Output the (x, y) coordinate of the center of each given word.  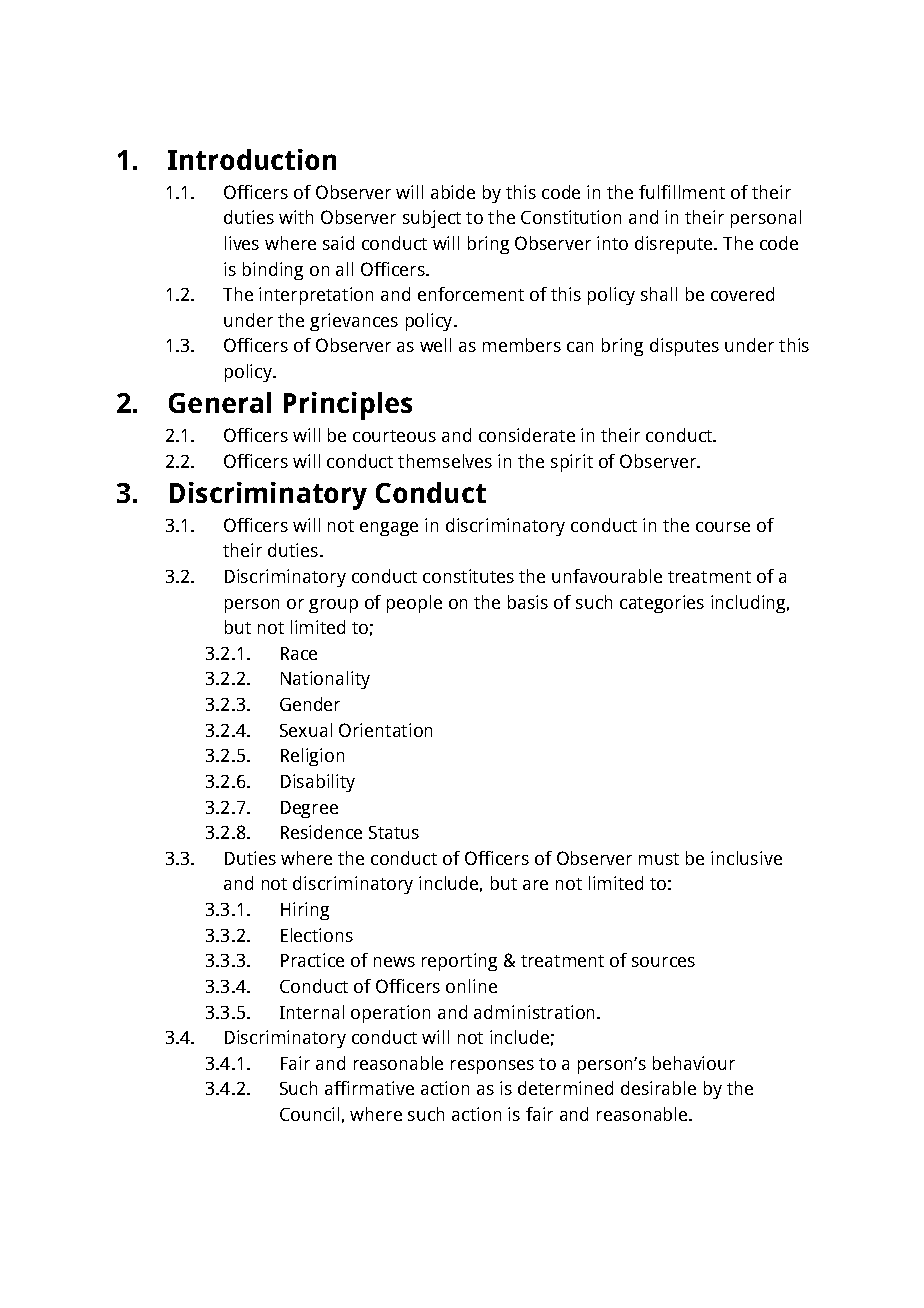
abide (453, 192)
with (296, 217)
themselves (445, 461)
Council (309, 1114)
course (723, 527)
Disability (318, 783)
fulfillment (682, 192)
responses (492, 1067)
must (659, 859)
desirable (658, 1088)
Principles (348, 406)
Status (394, 832)
